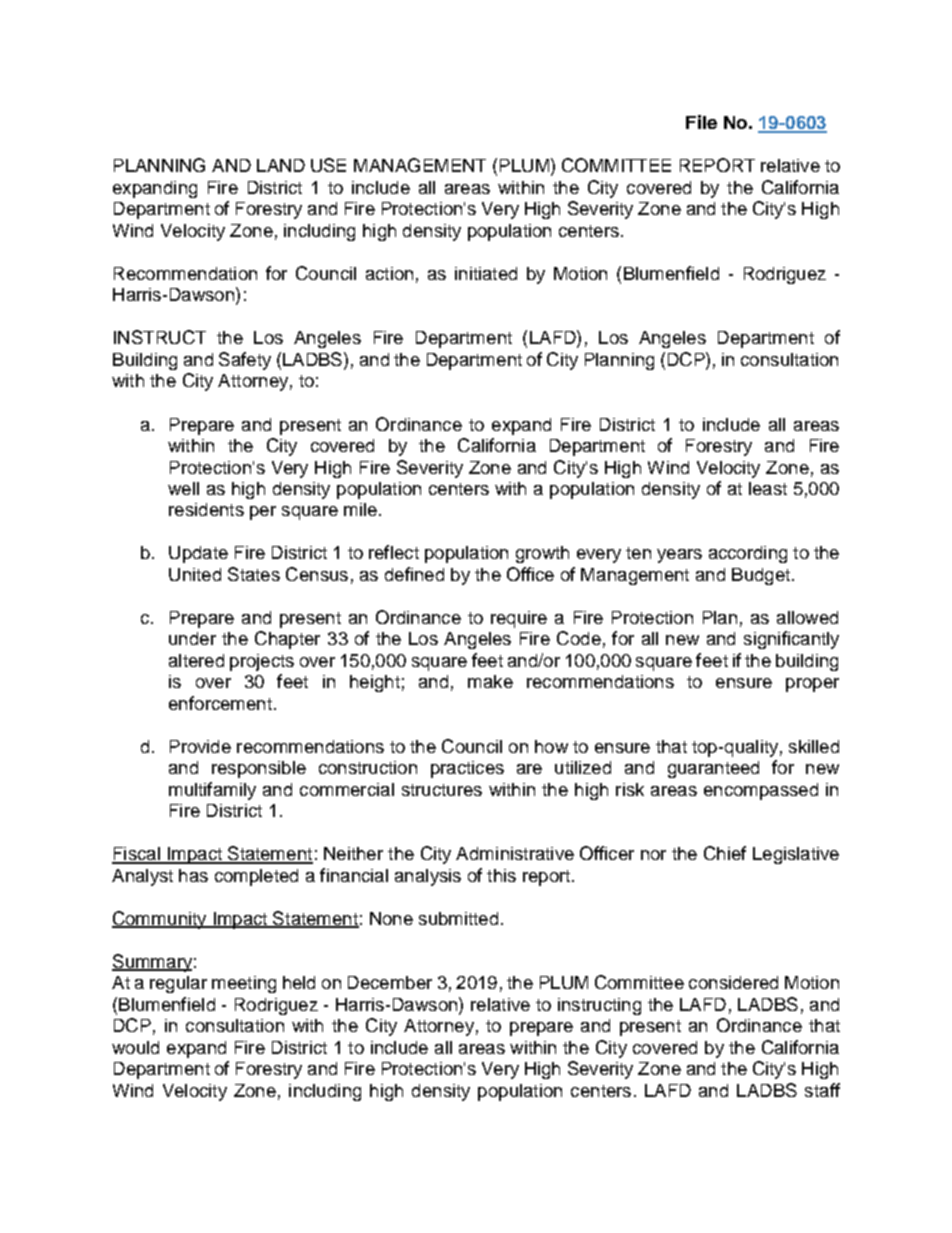 This screenshot has height=1233, width=952. Describe the element at coordinates (328, 165) in the screenshot. I see `USE` at that location.
